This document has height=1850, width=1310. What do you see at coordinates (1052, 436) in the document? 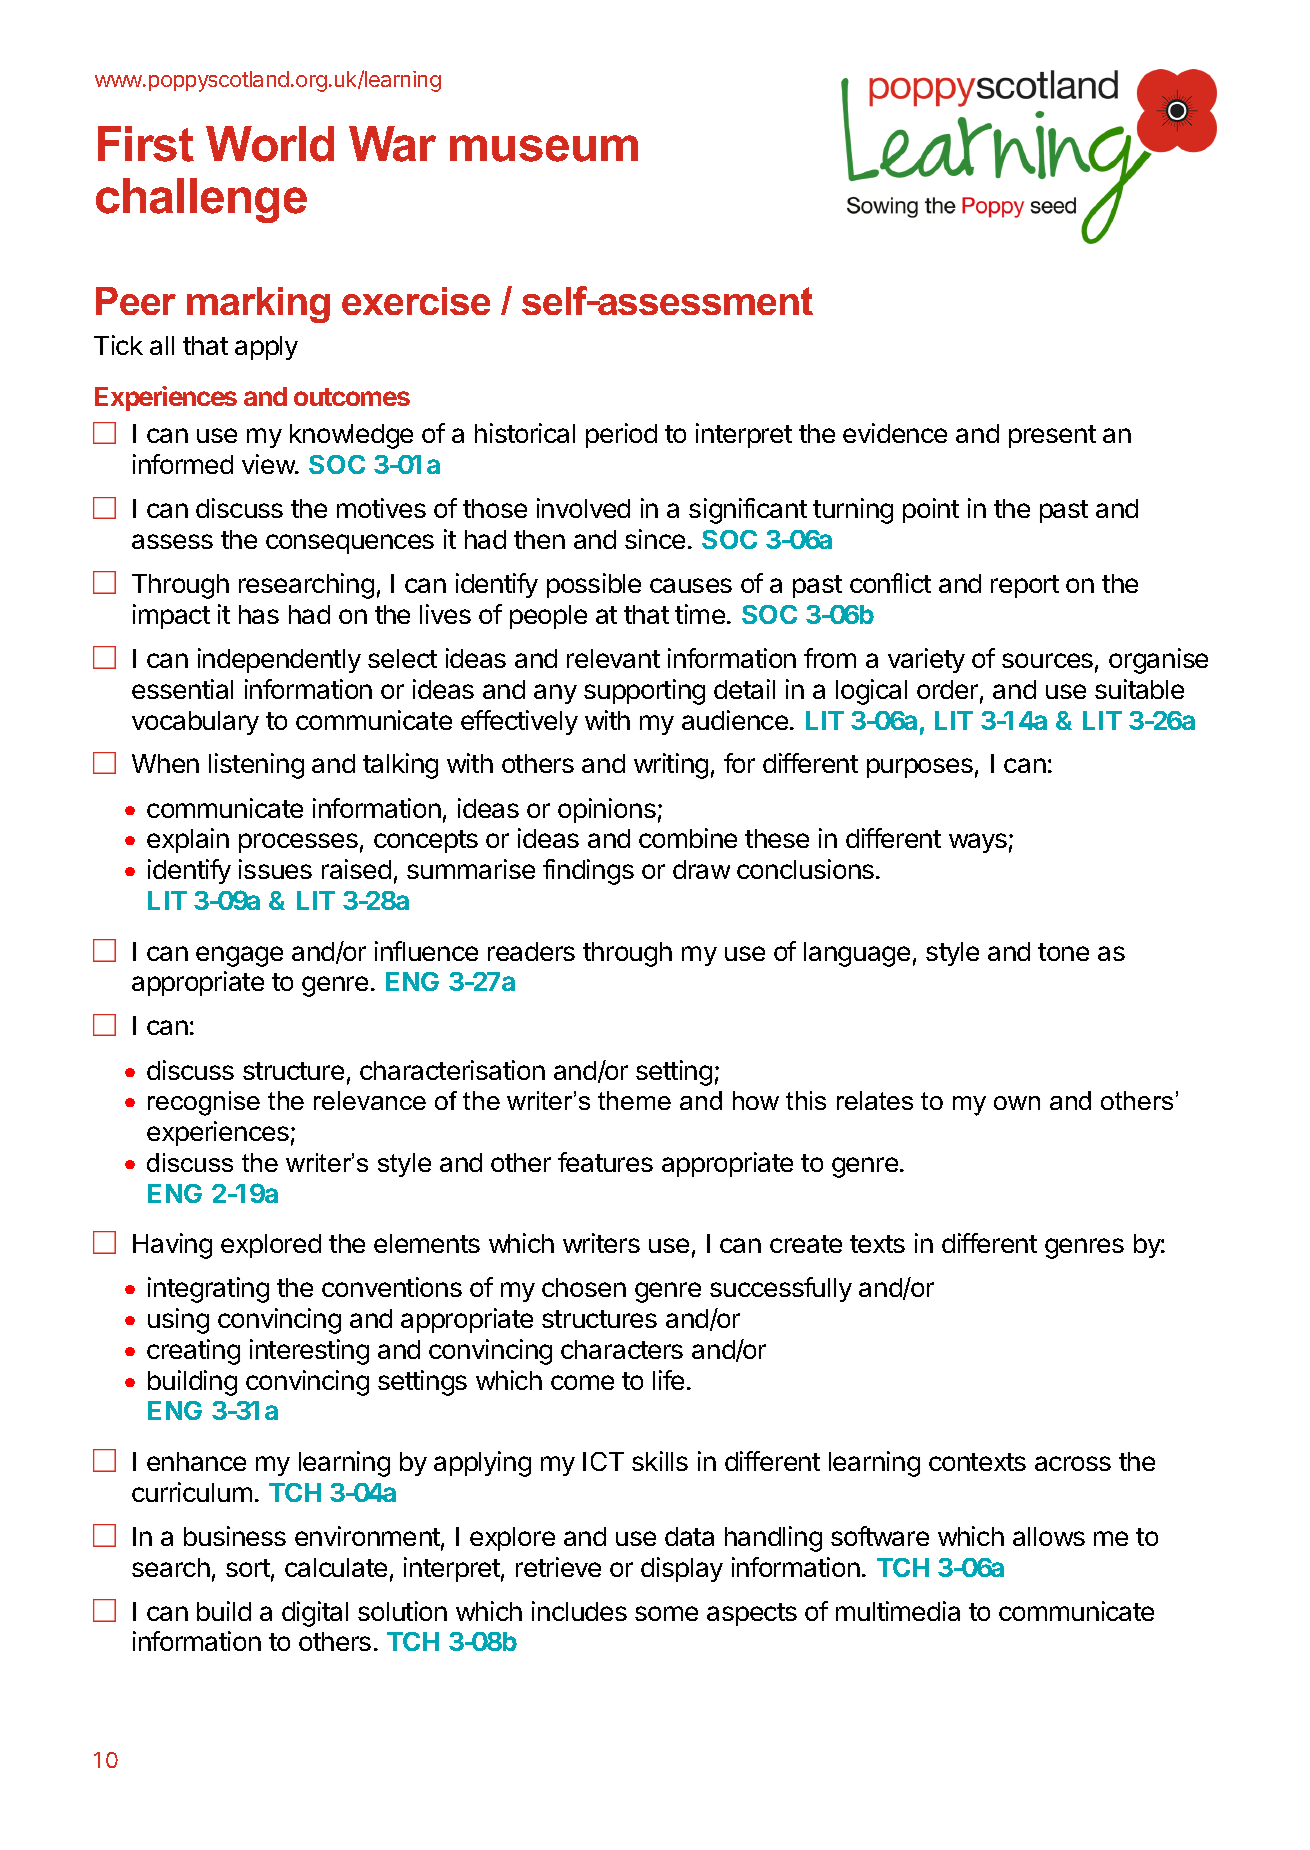
I see `present` at bounding box center [1052, 436].
